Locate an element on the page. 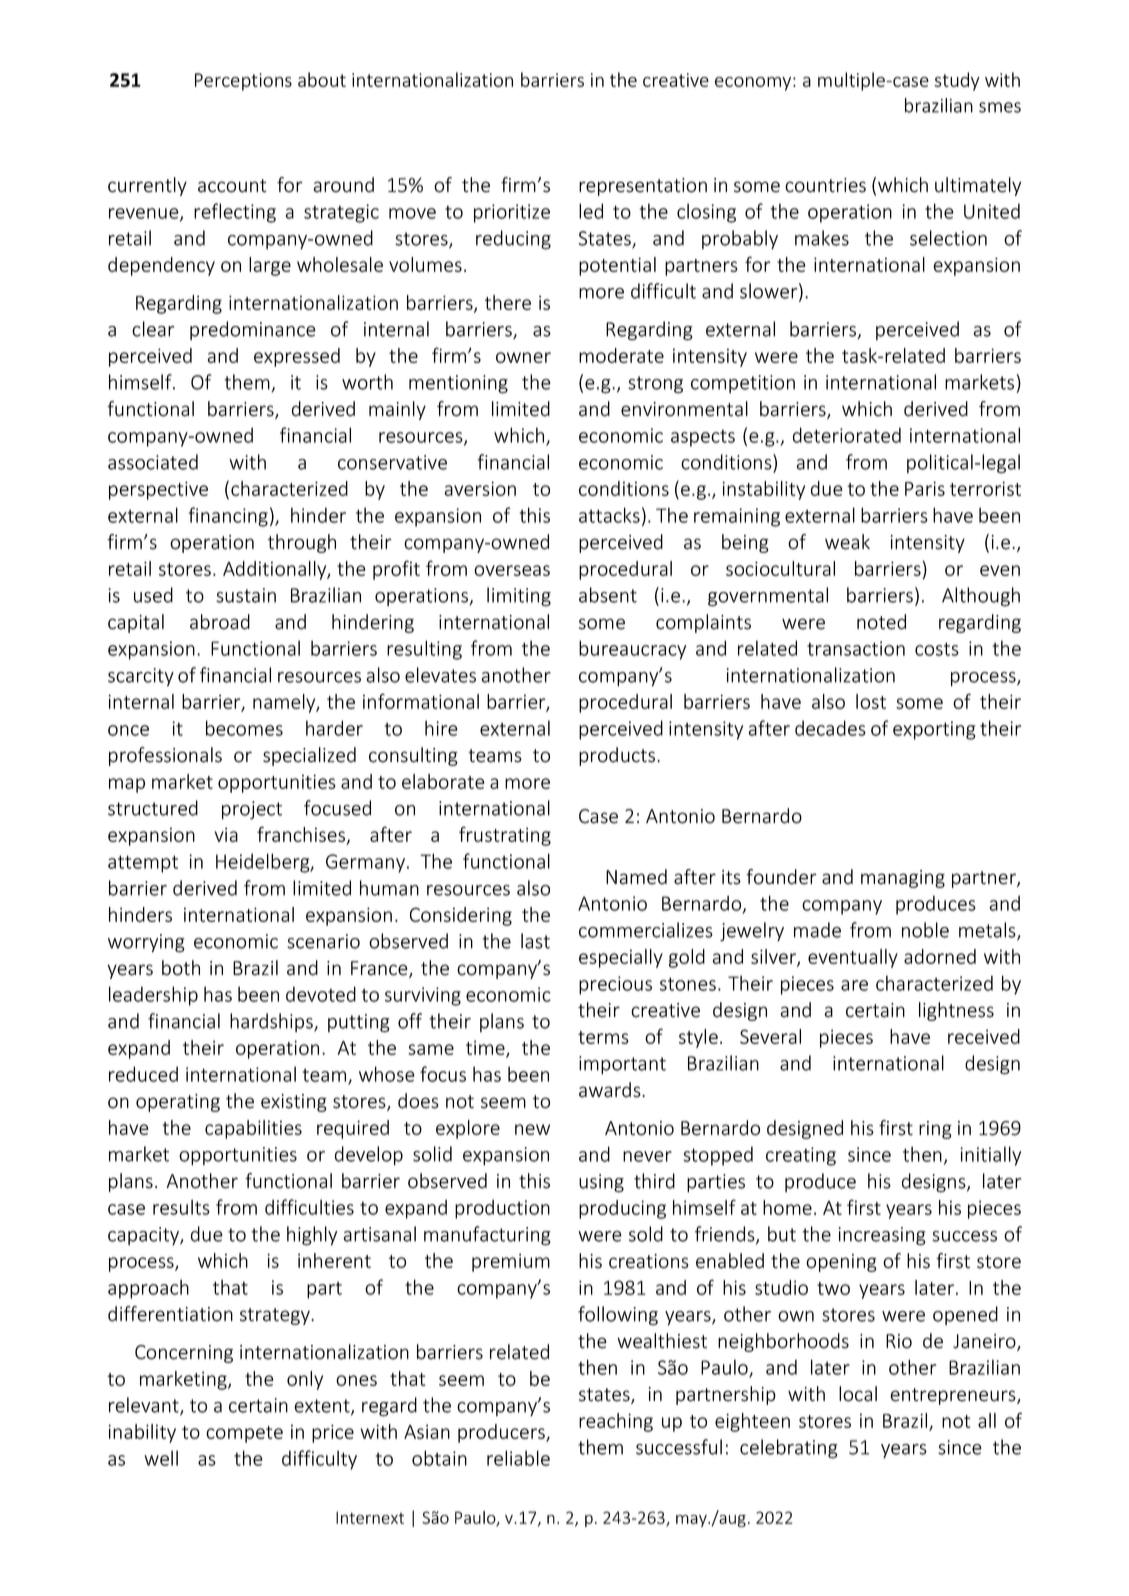  compete is located at coordinates (244, 1434).
